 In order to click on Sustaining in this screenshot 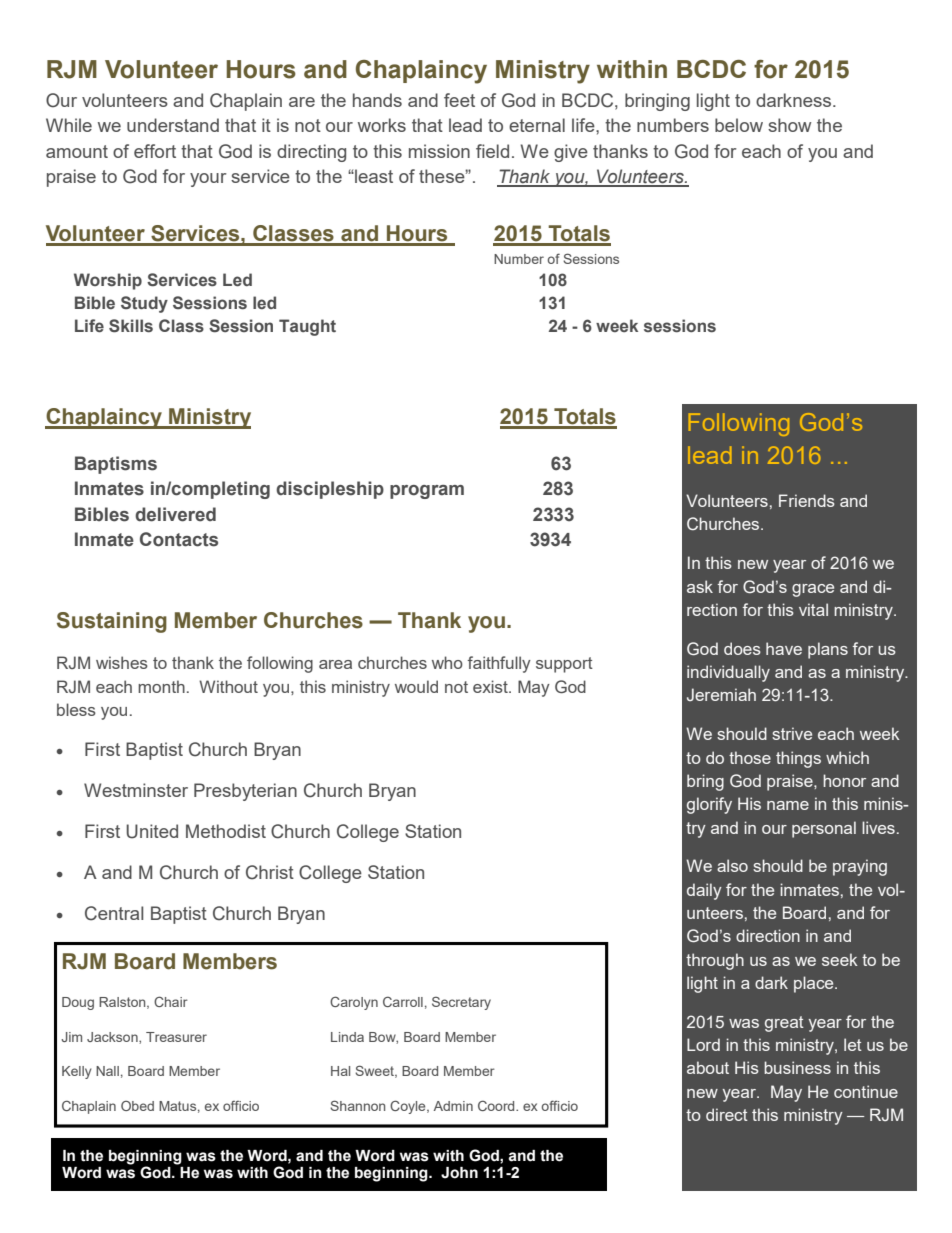, I will do `click(112, 622)`.
